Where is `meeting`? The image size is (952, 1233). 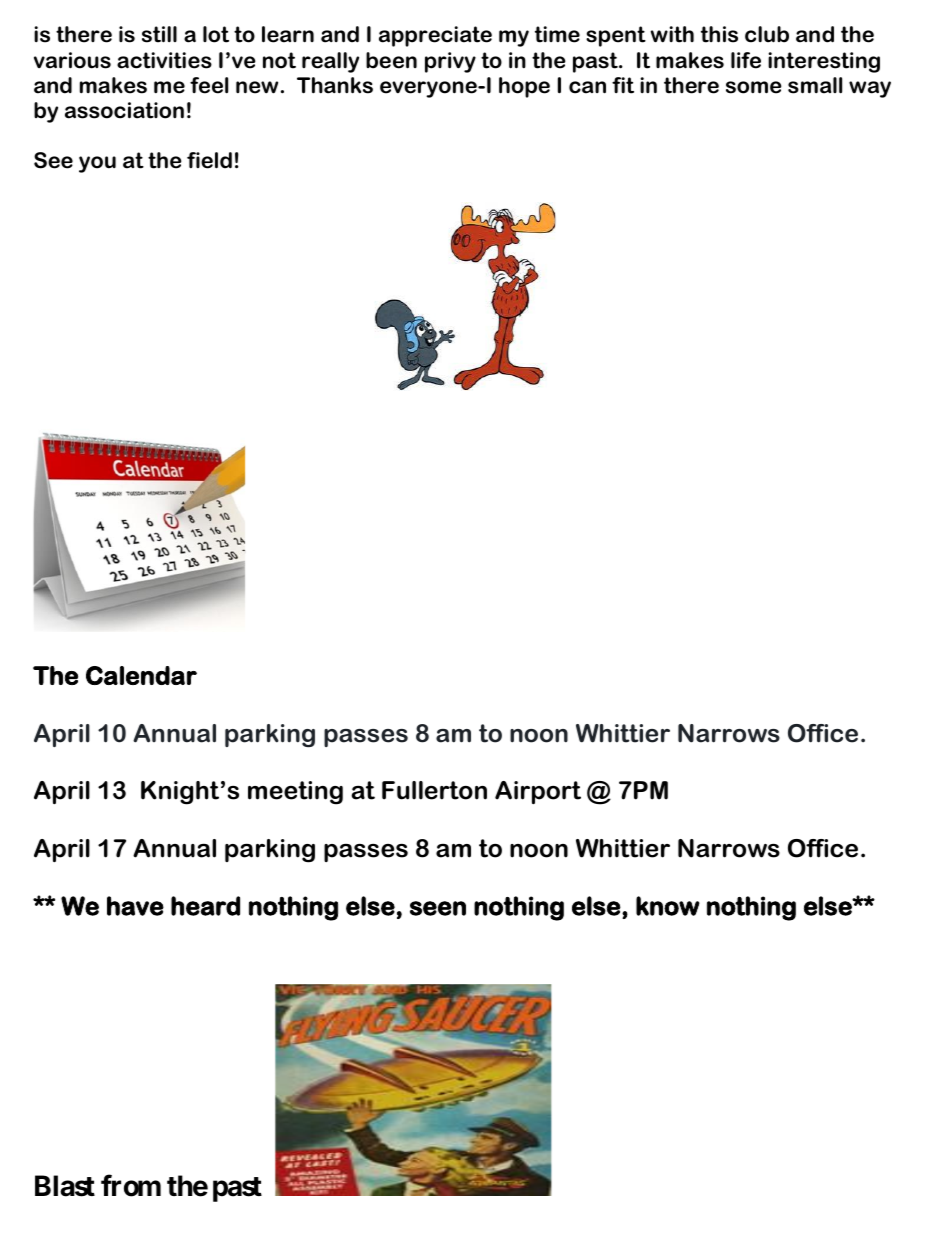
meeting is located at coordinates (295, 793).
